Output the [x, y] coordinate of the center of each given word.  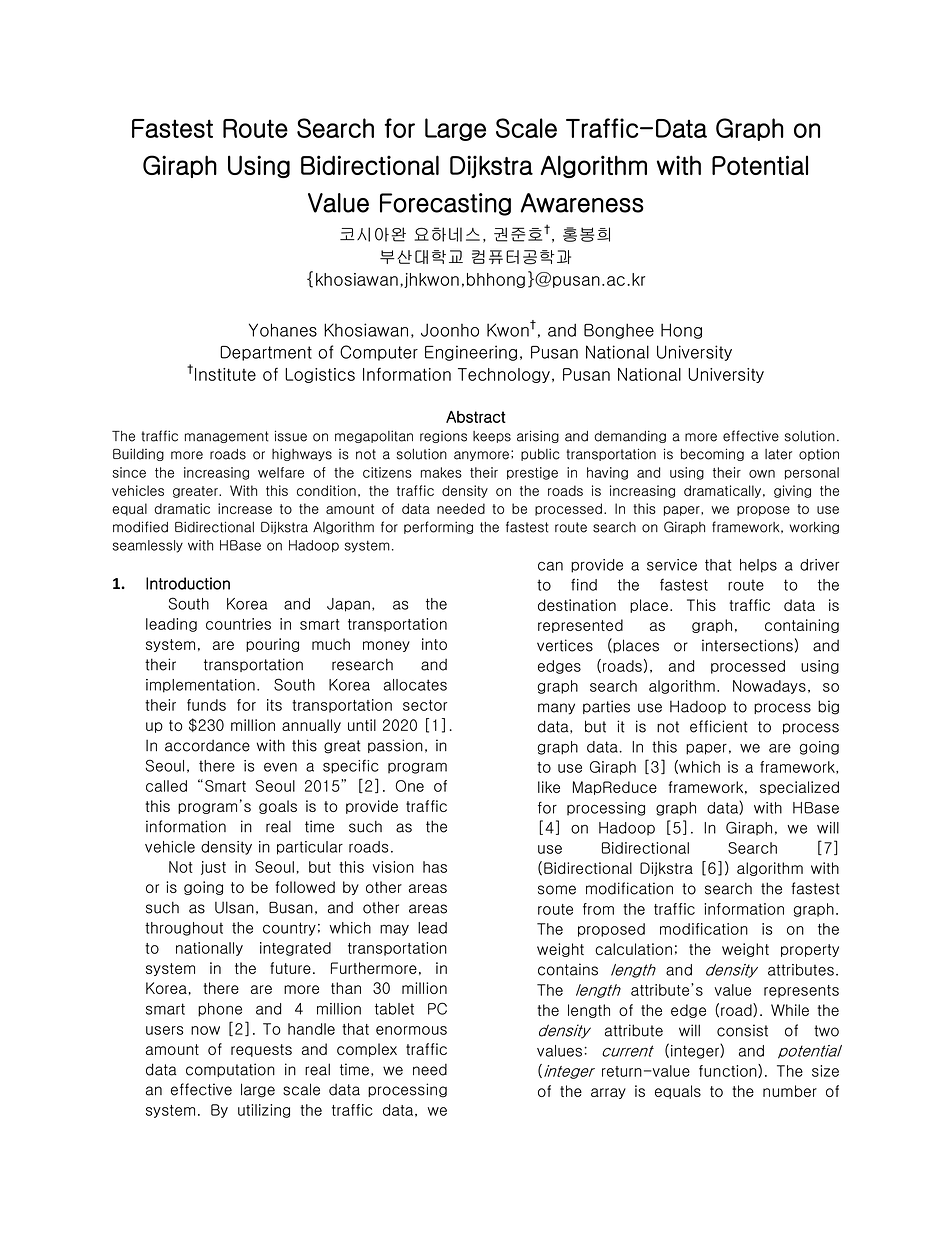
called [166, 786]
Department [266, 353]
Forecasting [445, 204]
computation [230, 1070]
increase [245, 508]
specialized [799, 788]
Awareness [582, 203]
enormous [411, 1030]
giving [792, 491]
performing [438, 527]
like [549, 787]
